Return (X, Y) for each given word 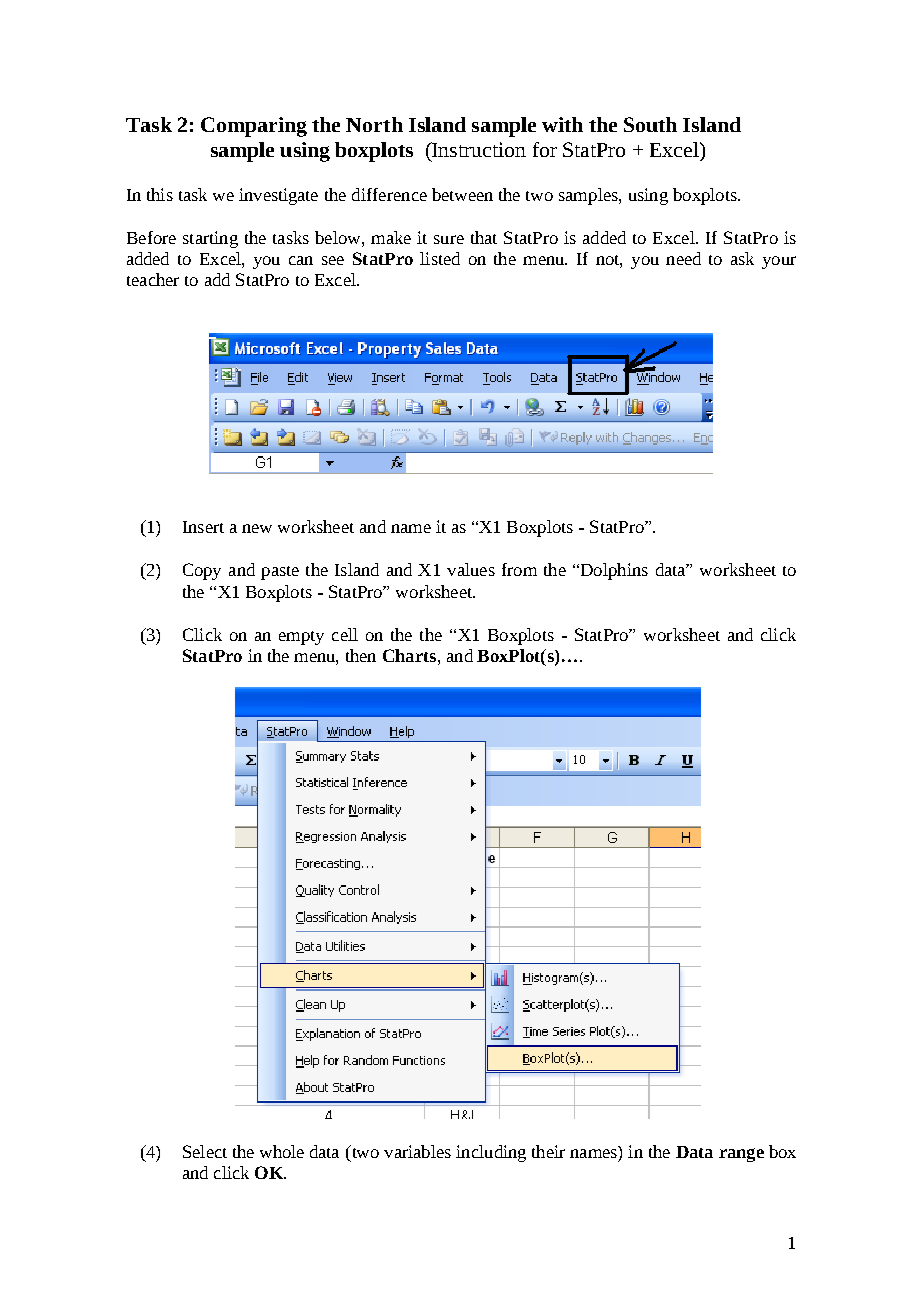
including (491, 1153)
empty (301, 638)
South (650, 124)
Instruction (478, 149)
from (519, 569)
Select (205, 1151)
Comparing (254, 127)
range (741, 1155)
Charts (409, 655)
